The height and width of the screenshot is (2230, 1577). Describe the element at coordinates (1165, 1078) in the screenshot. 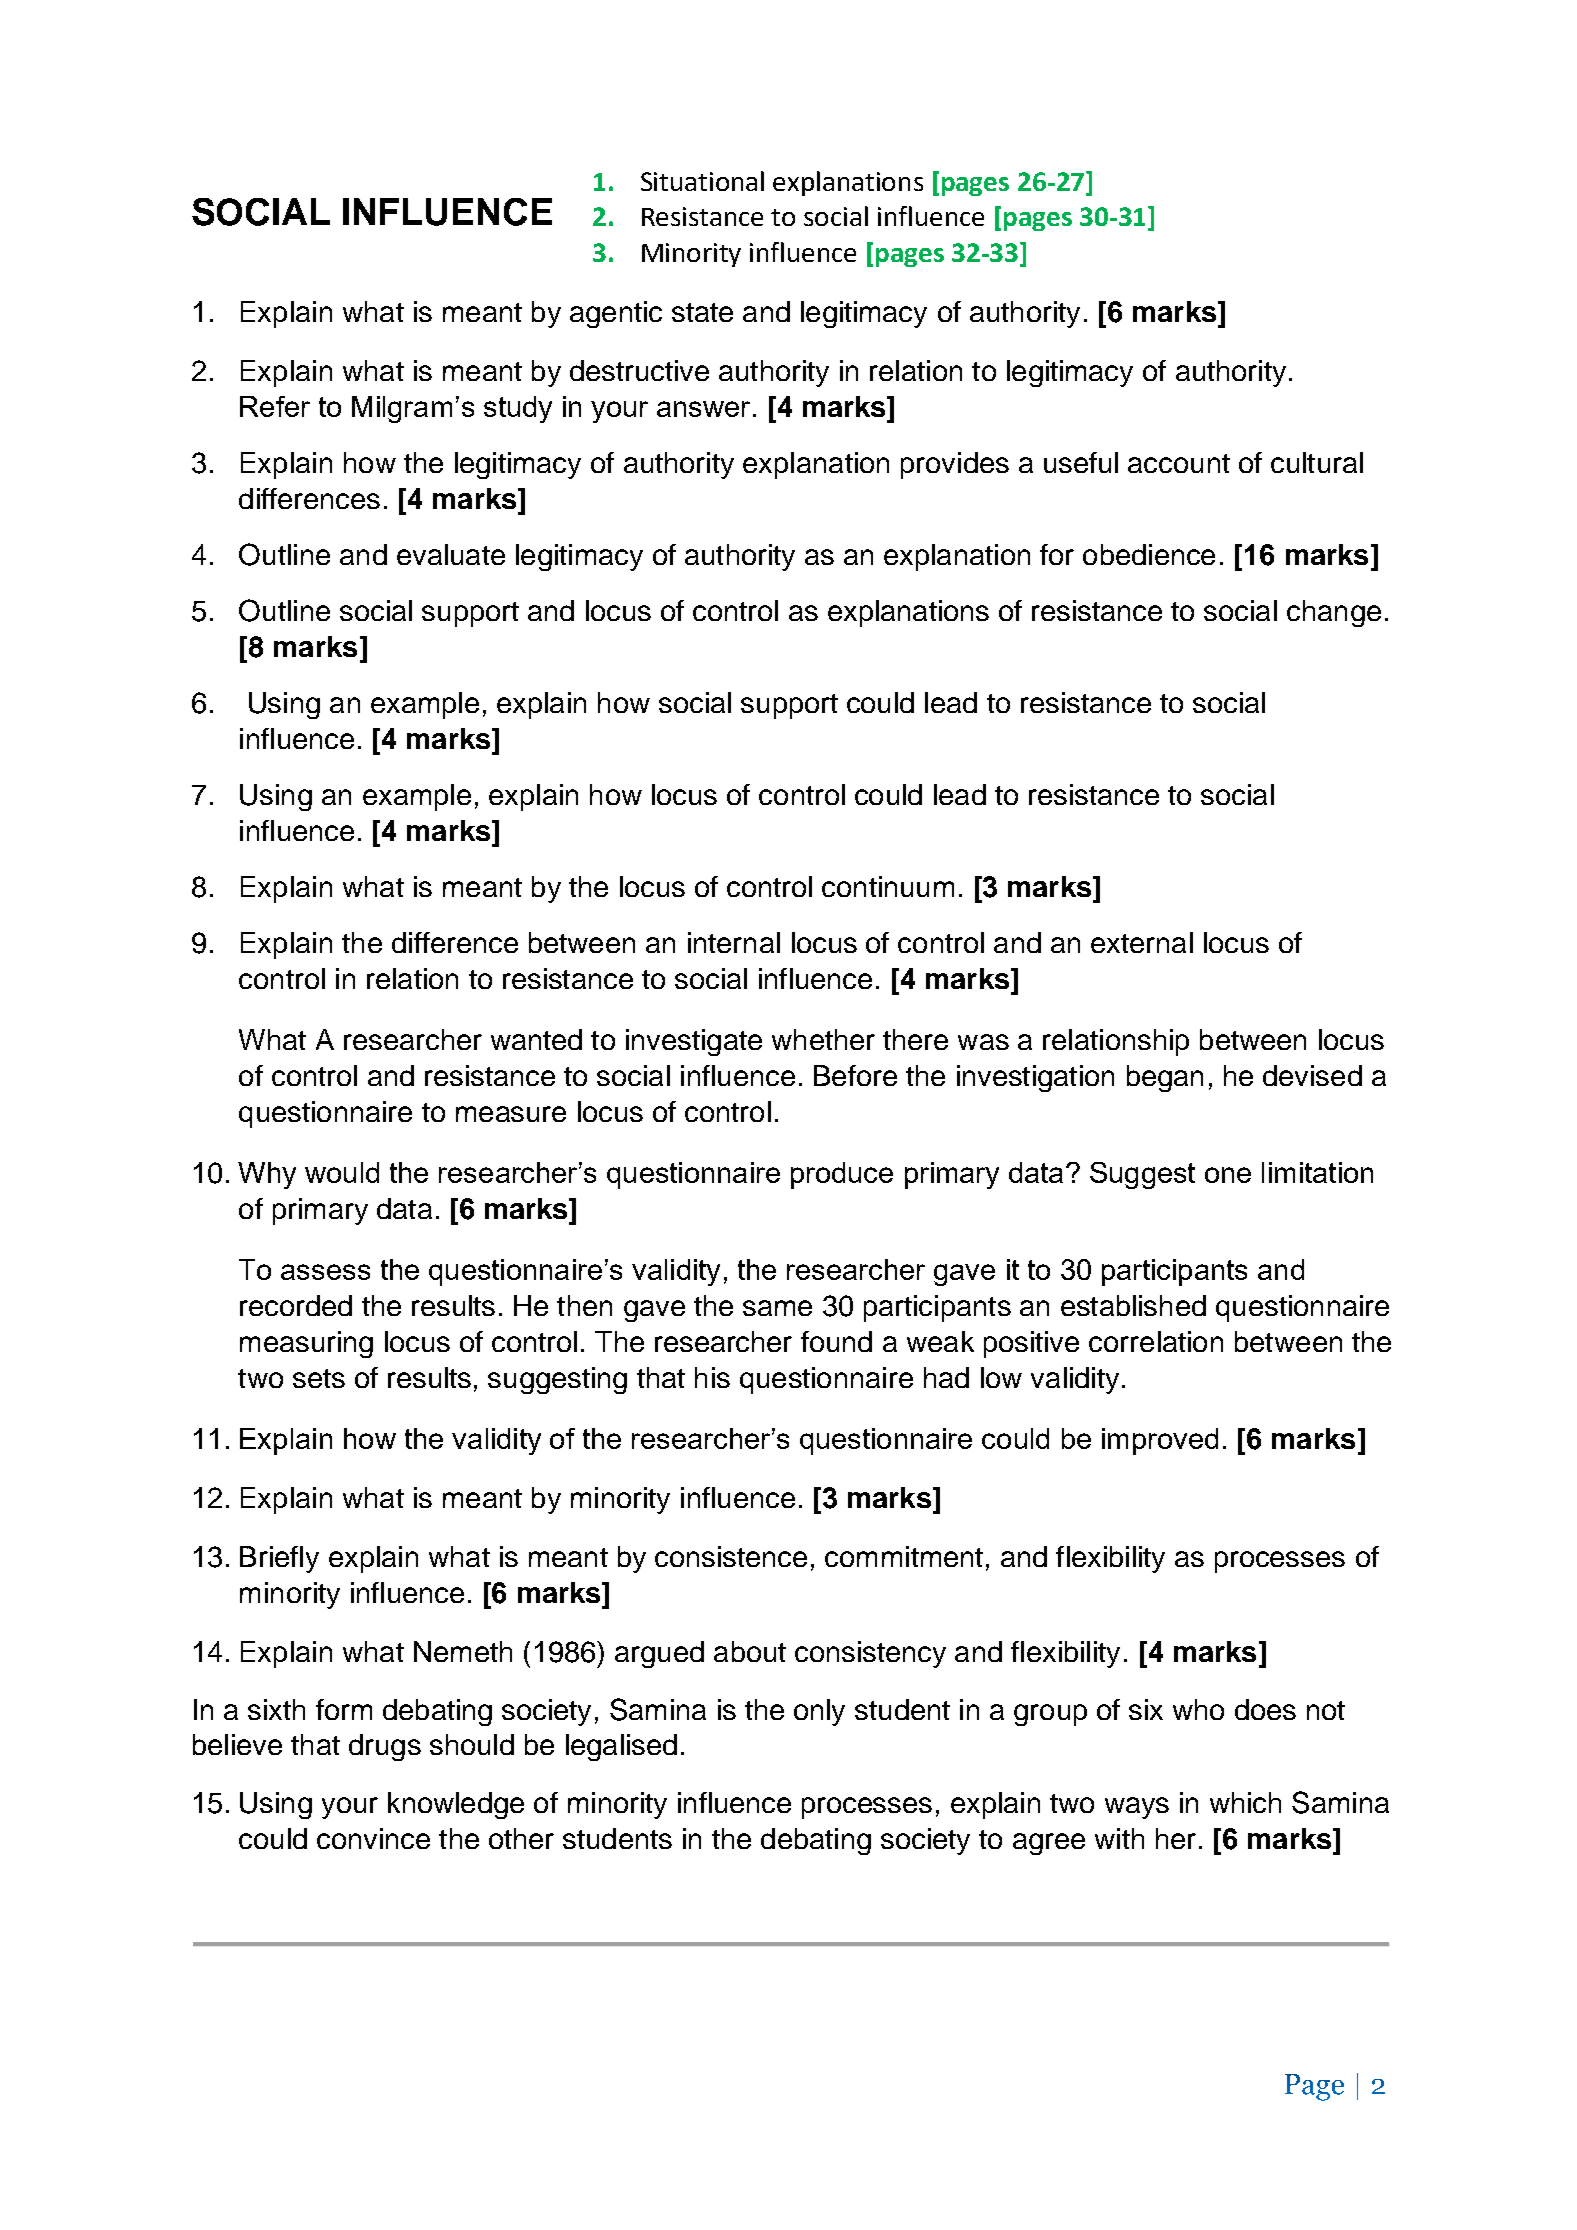

I see `began` at that location.
